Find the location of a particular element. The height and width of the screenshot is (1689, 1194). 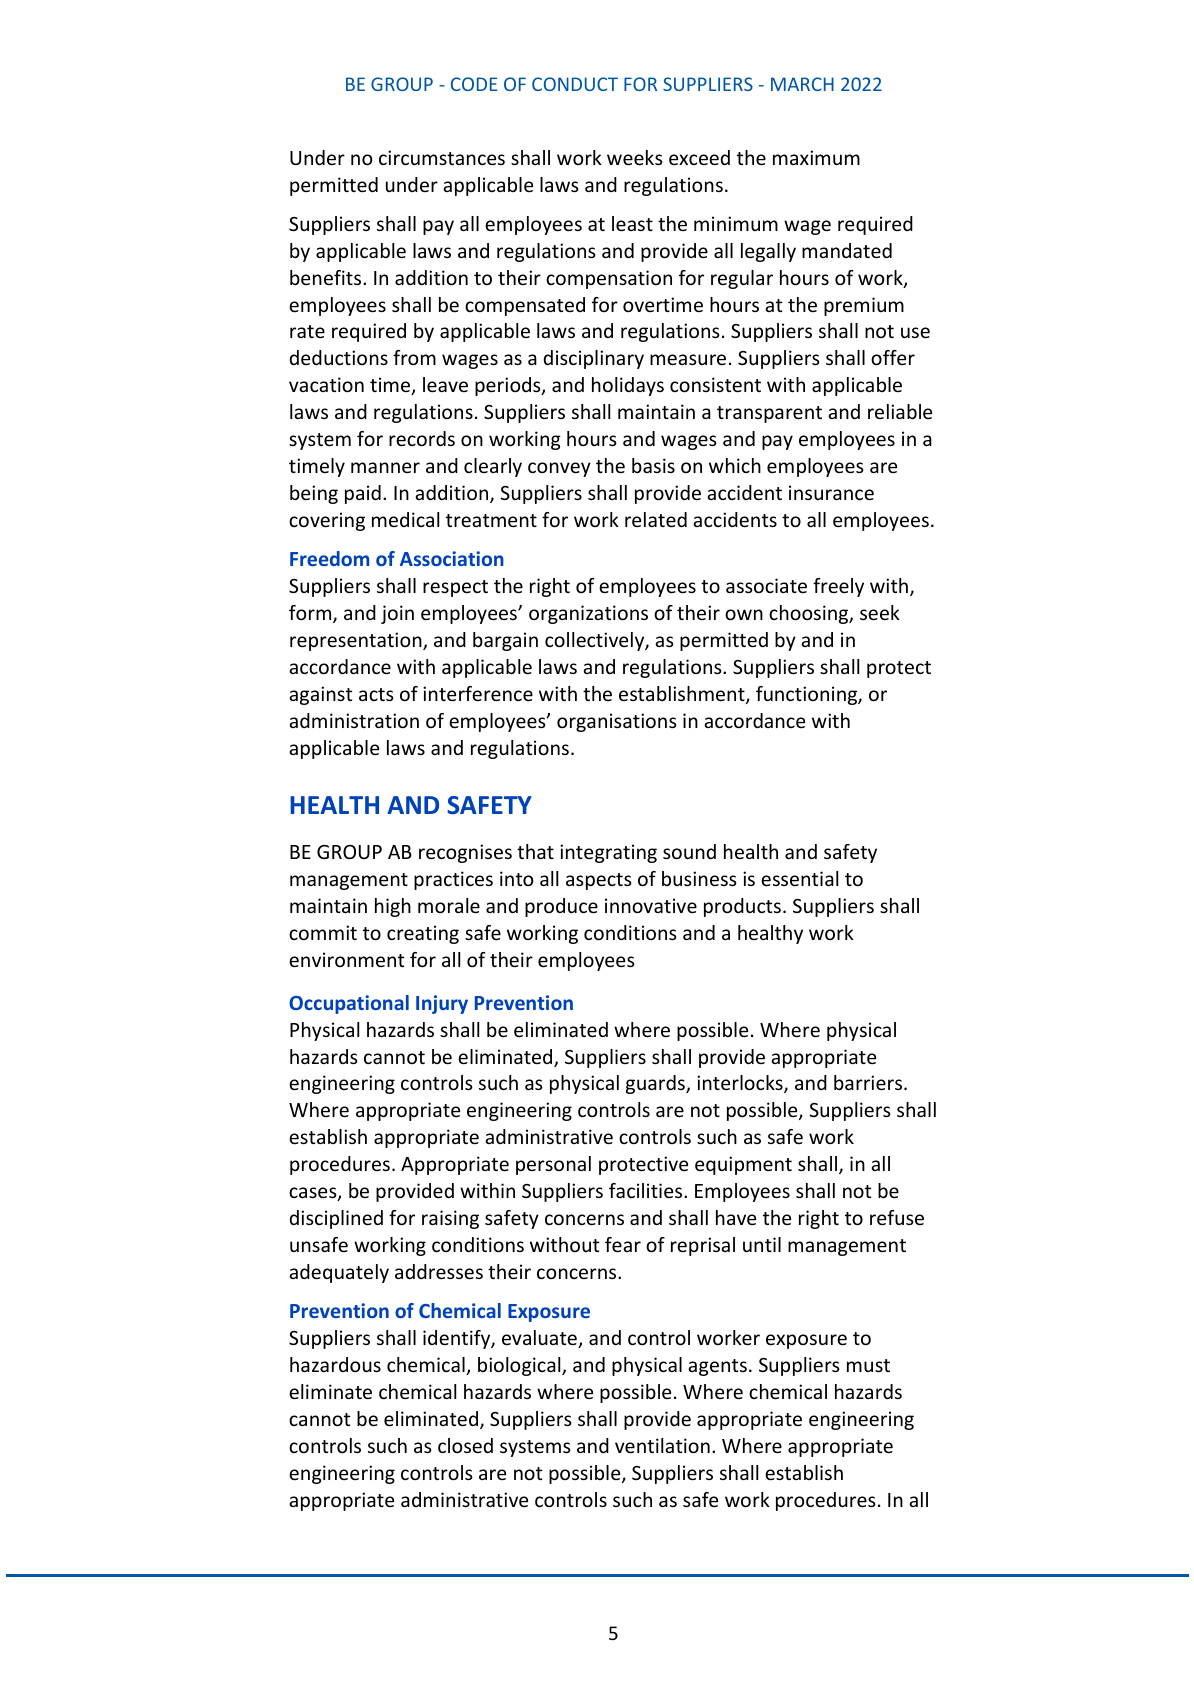

medical is located at coordinates (405, 519).
